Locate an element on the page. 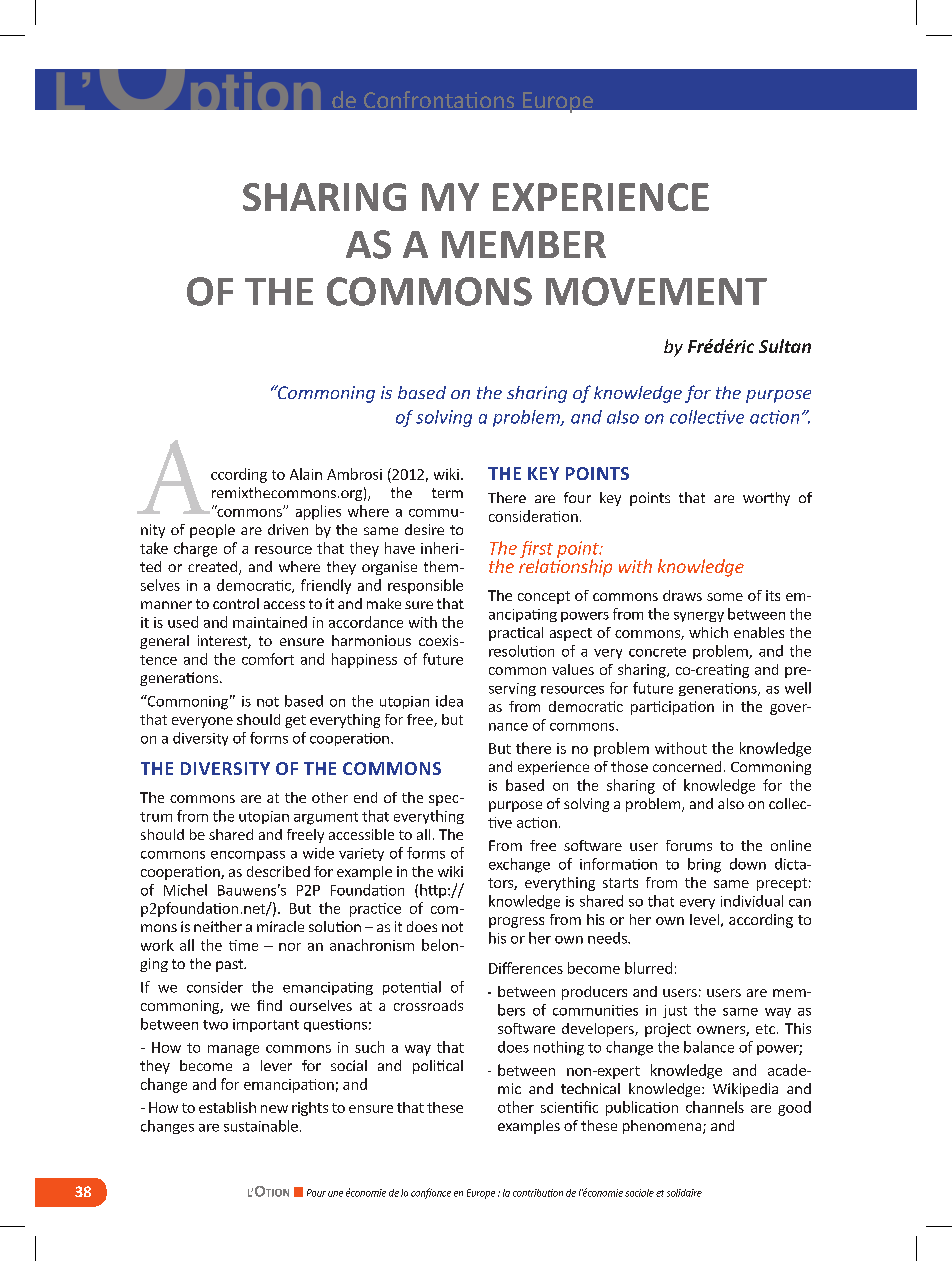 This document has height=1262, width=952. MOVEMENT is located at coordinates (656, 291).
